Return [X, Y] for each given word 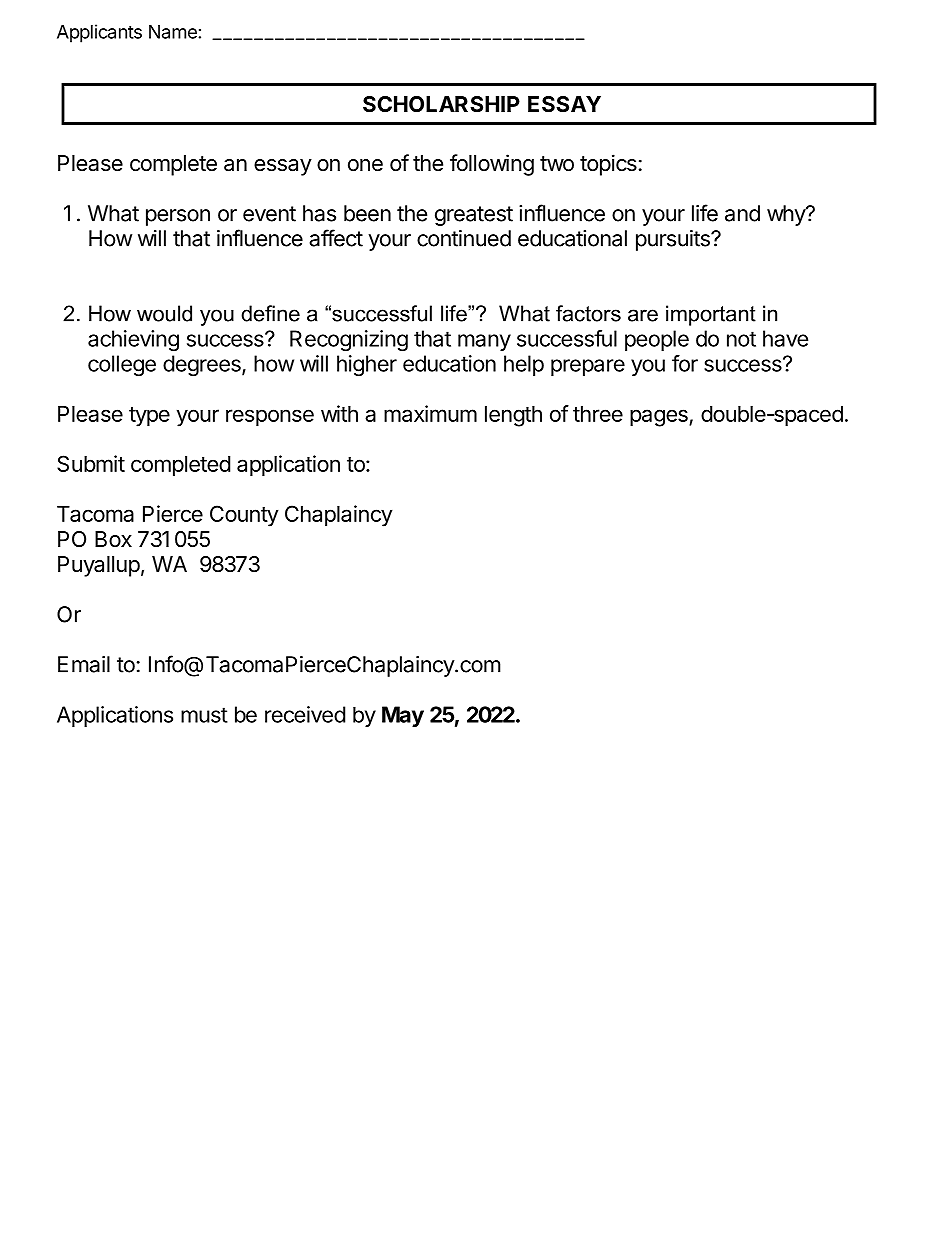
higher [367, 365]
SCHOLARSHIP [441, 104]
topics [608, 165]
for [685, 363]
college [122, 365]
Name [173, 32]
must [204, 715]
